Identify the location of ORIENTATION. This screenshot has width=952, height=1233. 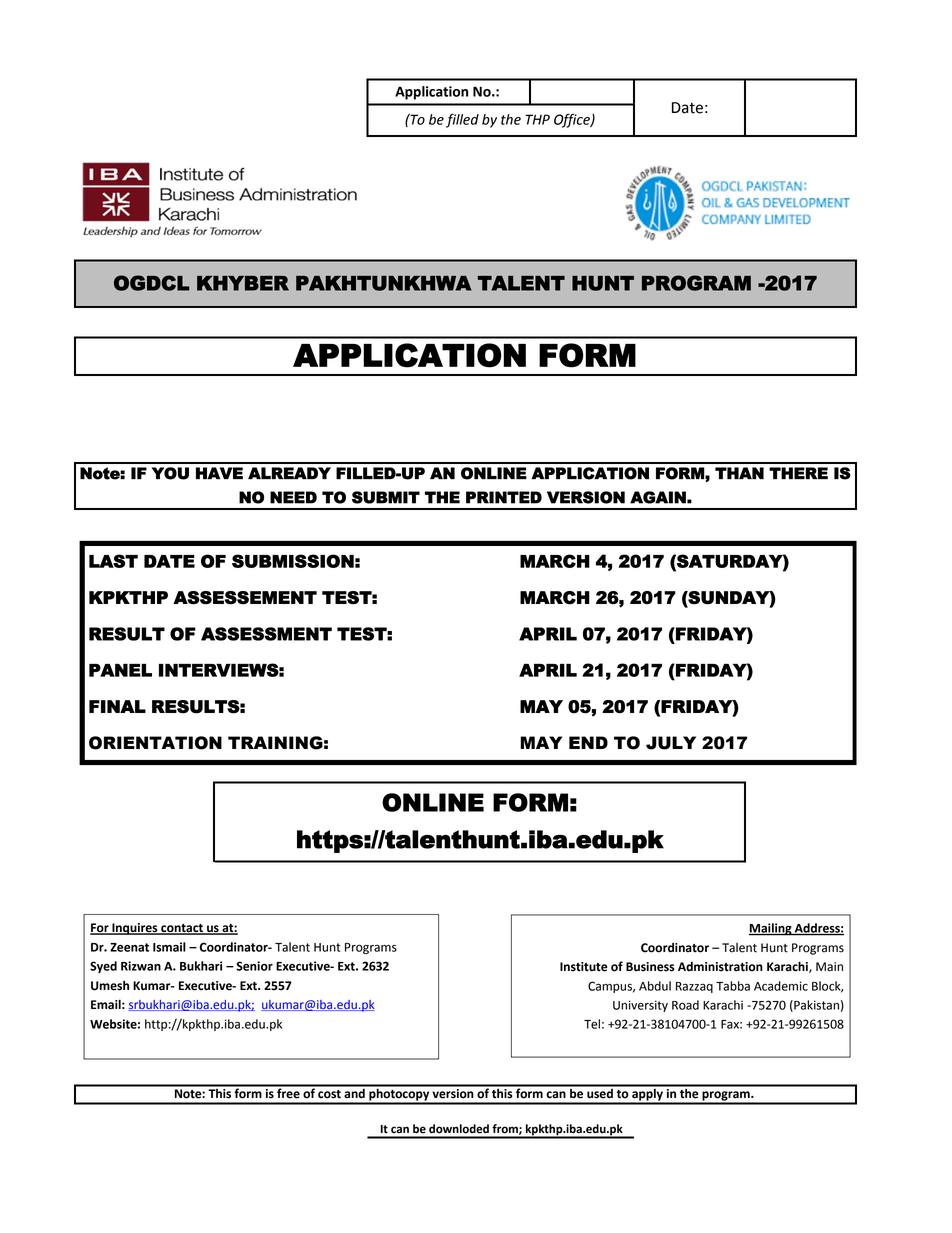
(155, 743).
